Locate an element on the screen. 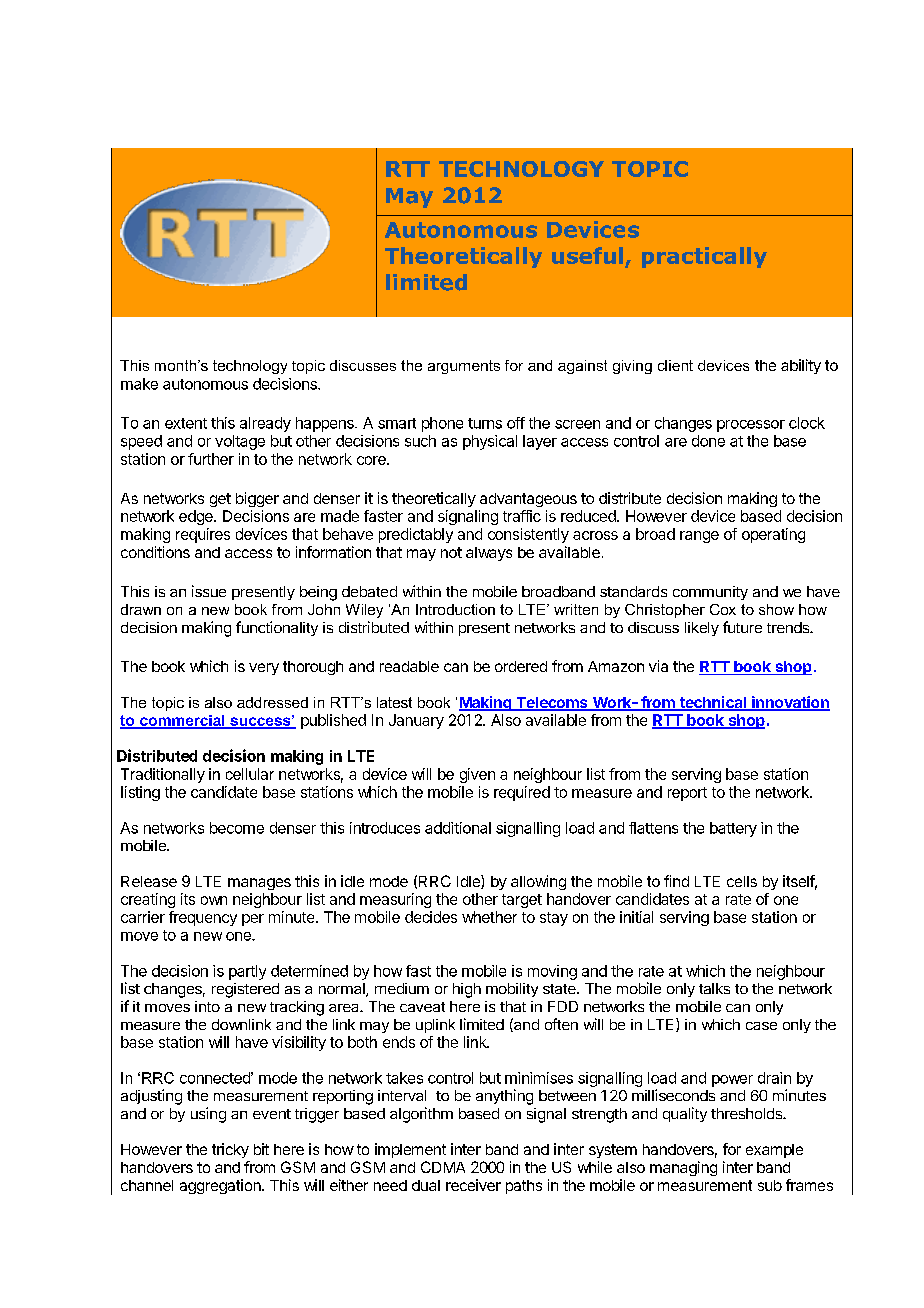 The height and width of the screenshot is (1308, 924). further is located at coordinates (211, 459).
